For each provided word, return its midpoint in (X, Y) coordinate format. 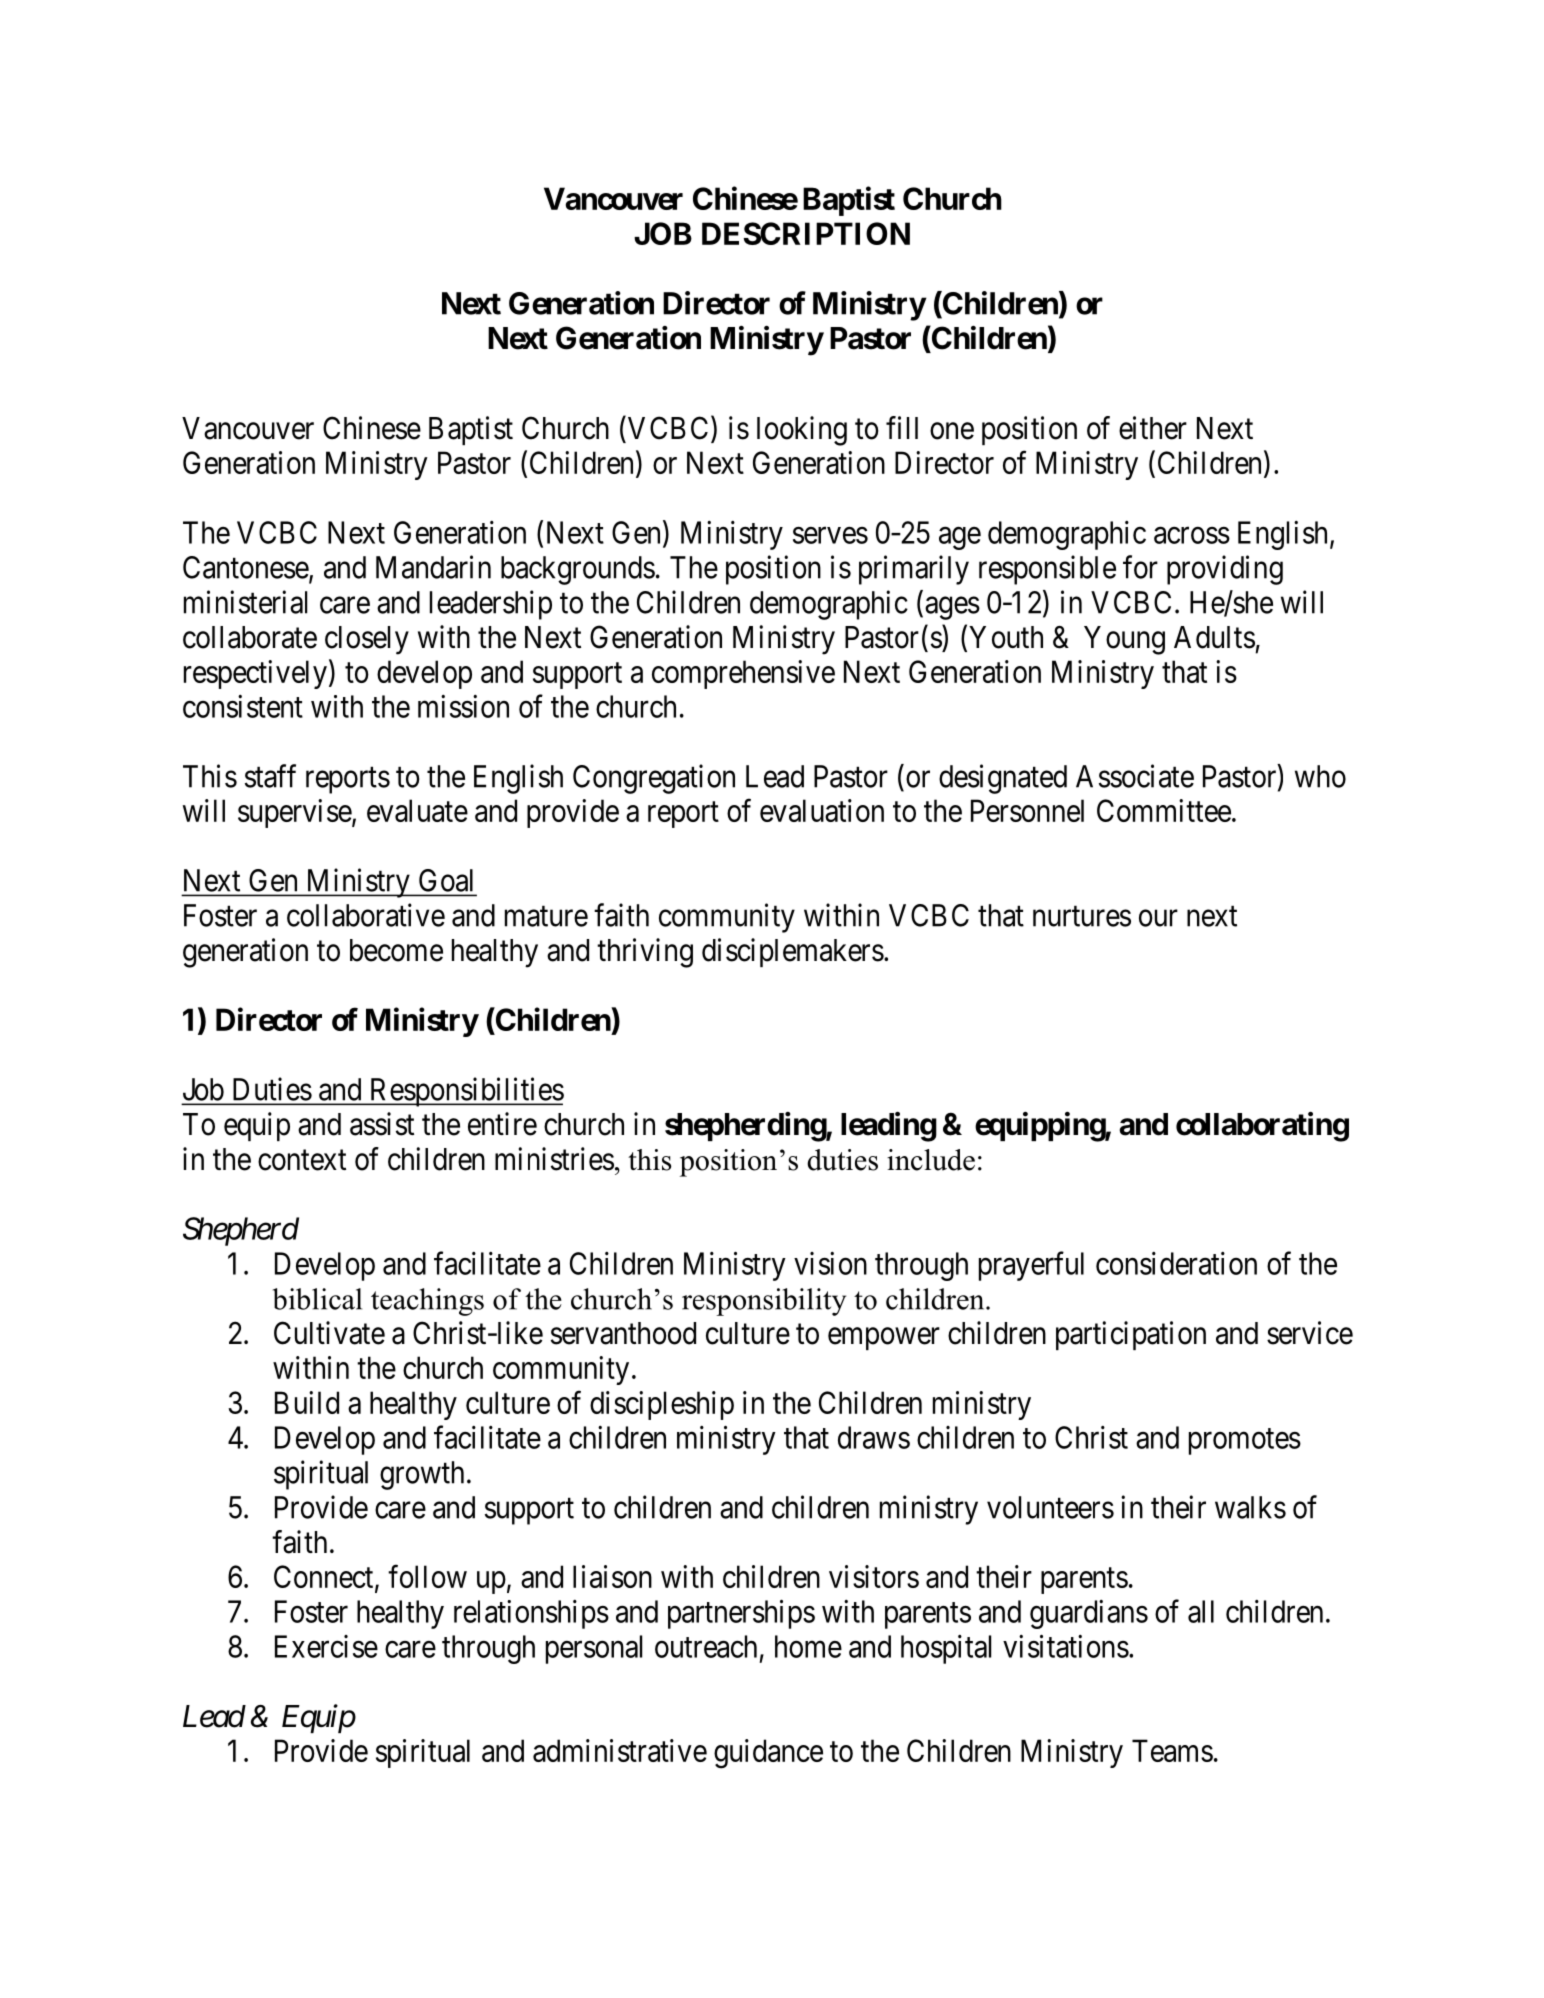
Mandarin (433, 567)
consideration (1176, 1263)
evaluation (822, 810)
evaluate (417, 810)
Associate (1135, 776)
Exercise (326, 1646)
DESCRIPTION (806, 233)
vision (830, 1263)
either (1153, 428)
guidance (768, 1754)
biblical (317, 1299)
